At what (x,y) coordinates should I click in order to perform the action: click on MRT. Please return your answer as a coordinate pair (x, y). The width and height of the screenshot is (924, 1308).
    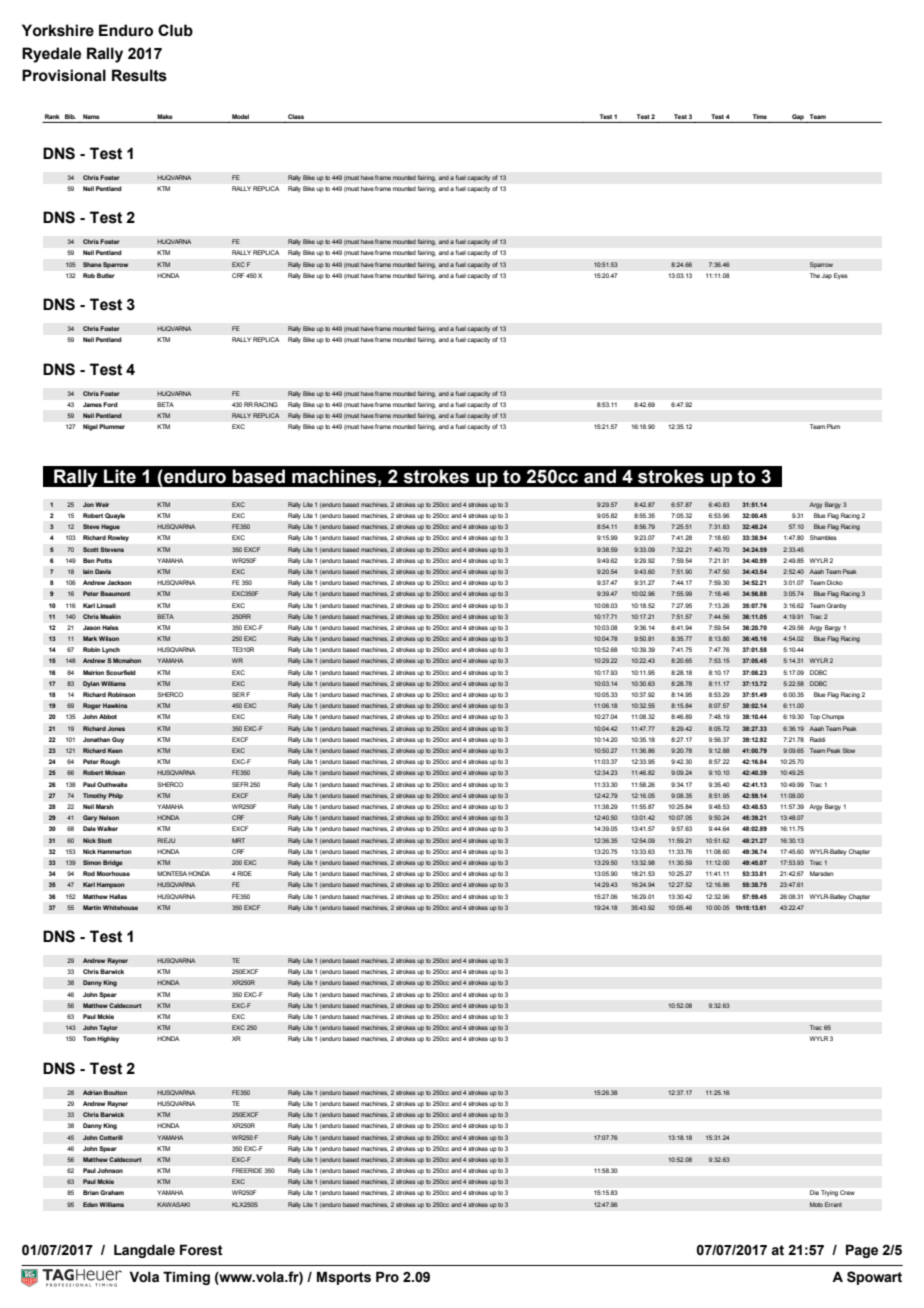
    Looking at the image, I should click on (238, 840).
